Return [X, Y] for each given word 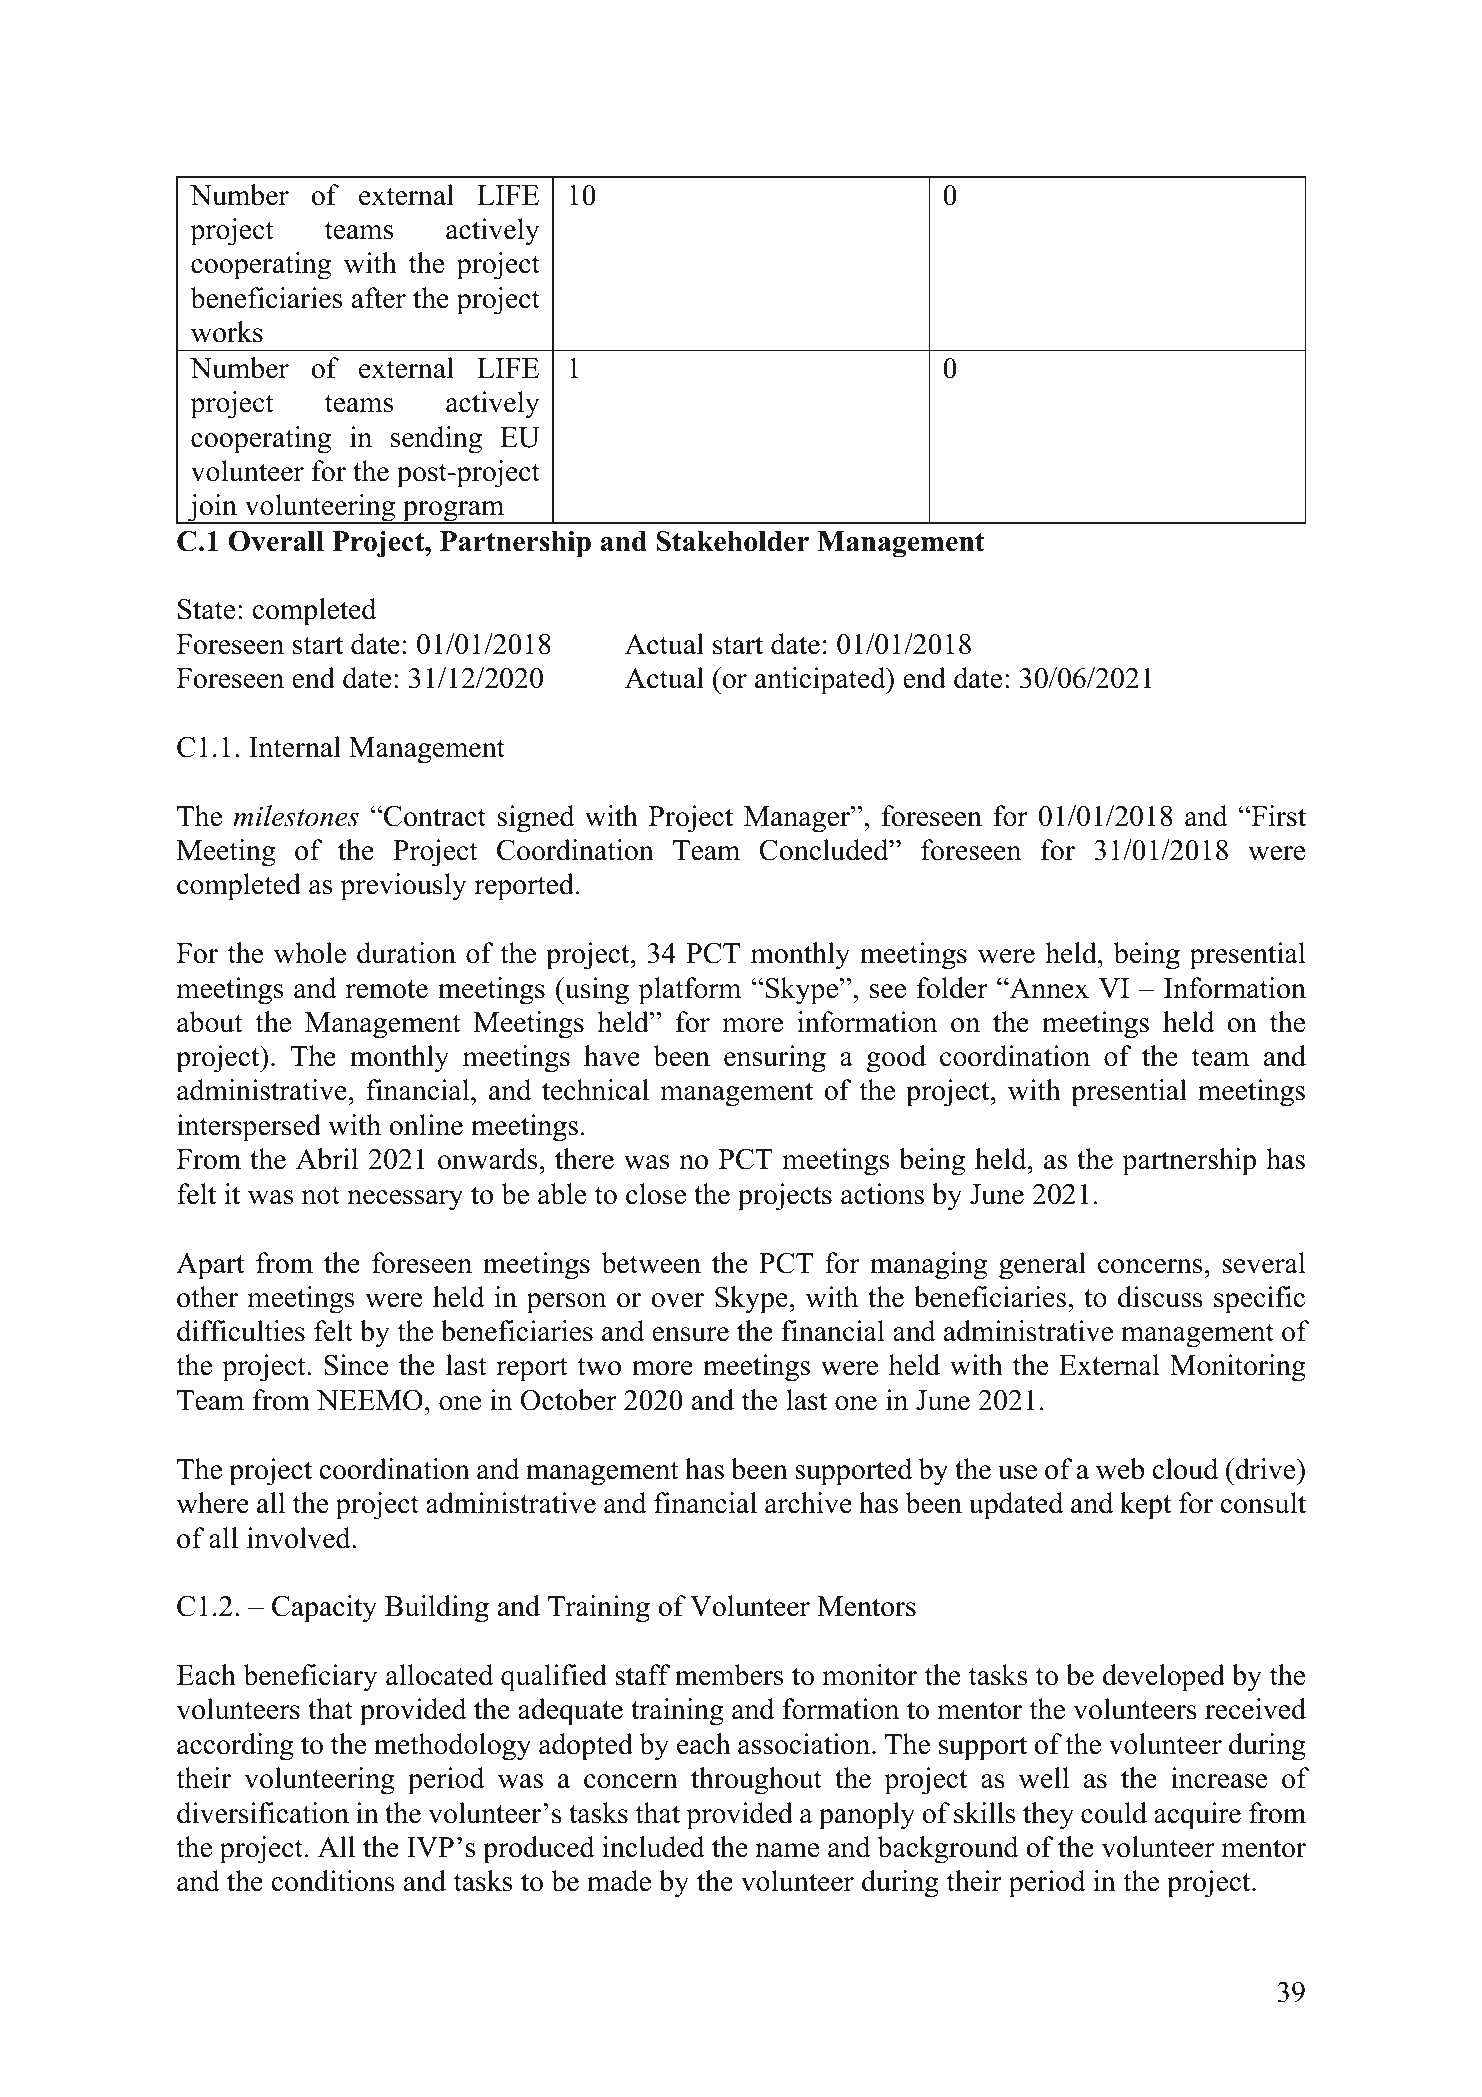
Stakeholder [732, 541]
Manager [798, 819]
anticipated [821, 681]
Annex [1048, 988]
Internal [295, 747]
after [379, 298]
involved [300, 1538]
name [787, 1850]
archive [808, 1503]
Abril [327, 1159]
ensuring [775, 1059]
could [1114, 1813]
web [1120, 1469]
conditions [333, 1881]
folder [952, 988]
